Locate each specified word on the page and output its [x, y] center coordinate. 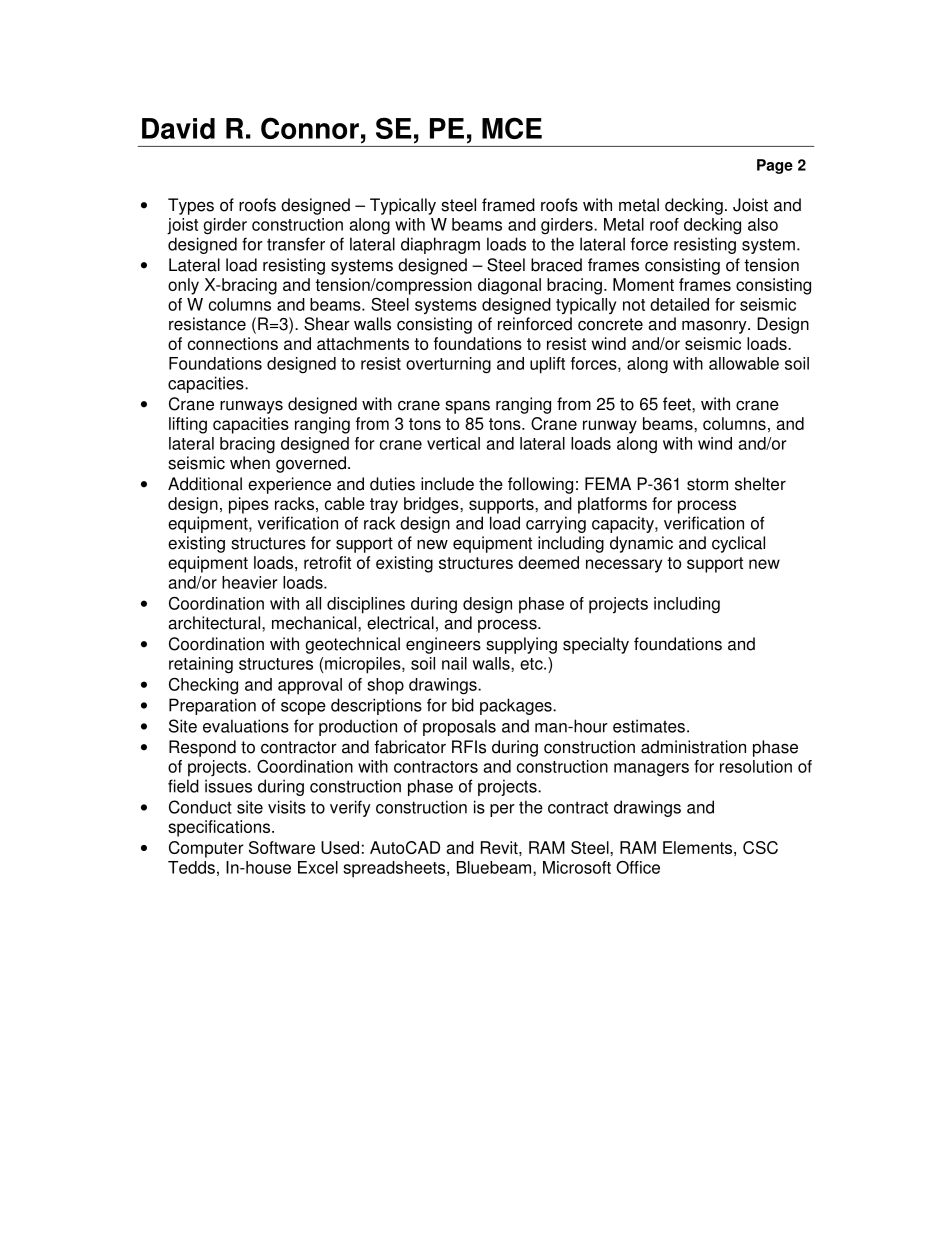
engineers [443, 645]
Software [282, 847]
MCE [512, 128]
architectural [215, 623]
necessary [624, 566]
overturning [448, 365]
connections [233, 343]
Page [775, 166]
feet [678, 404]
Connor [310, 128]
